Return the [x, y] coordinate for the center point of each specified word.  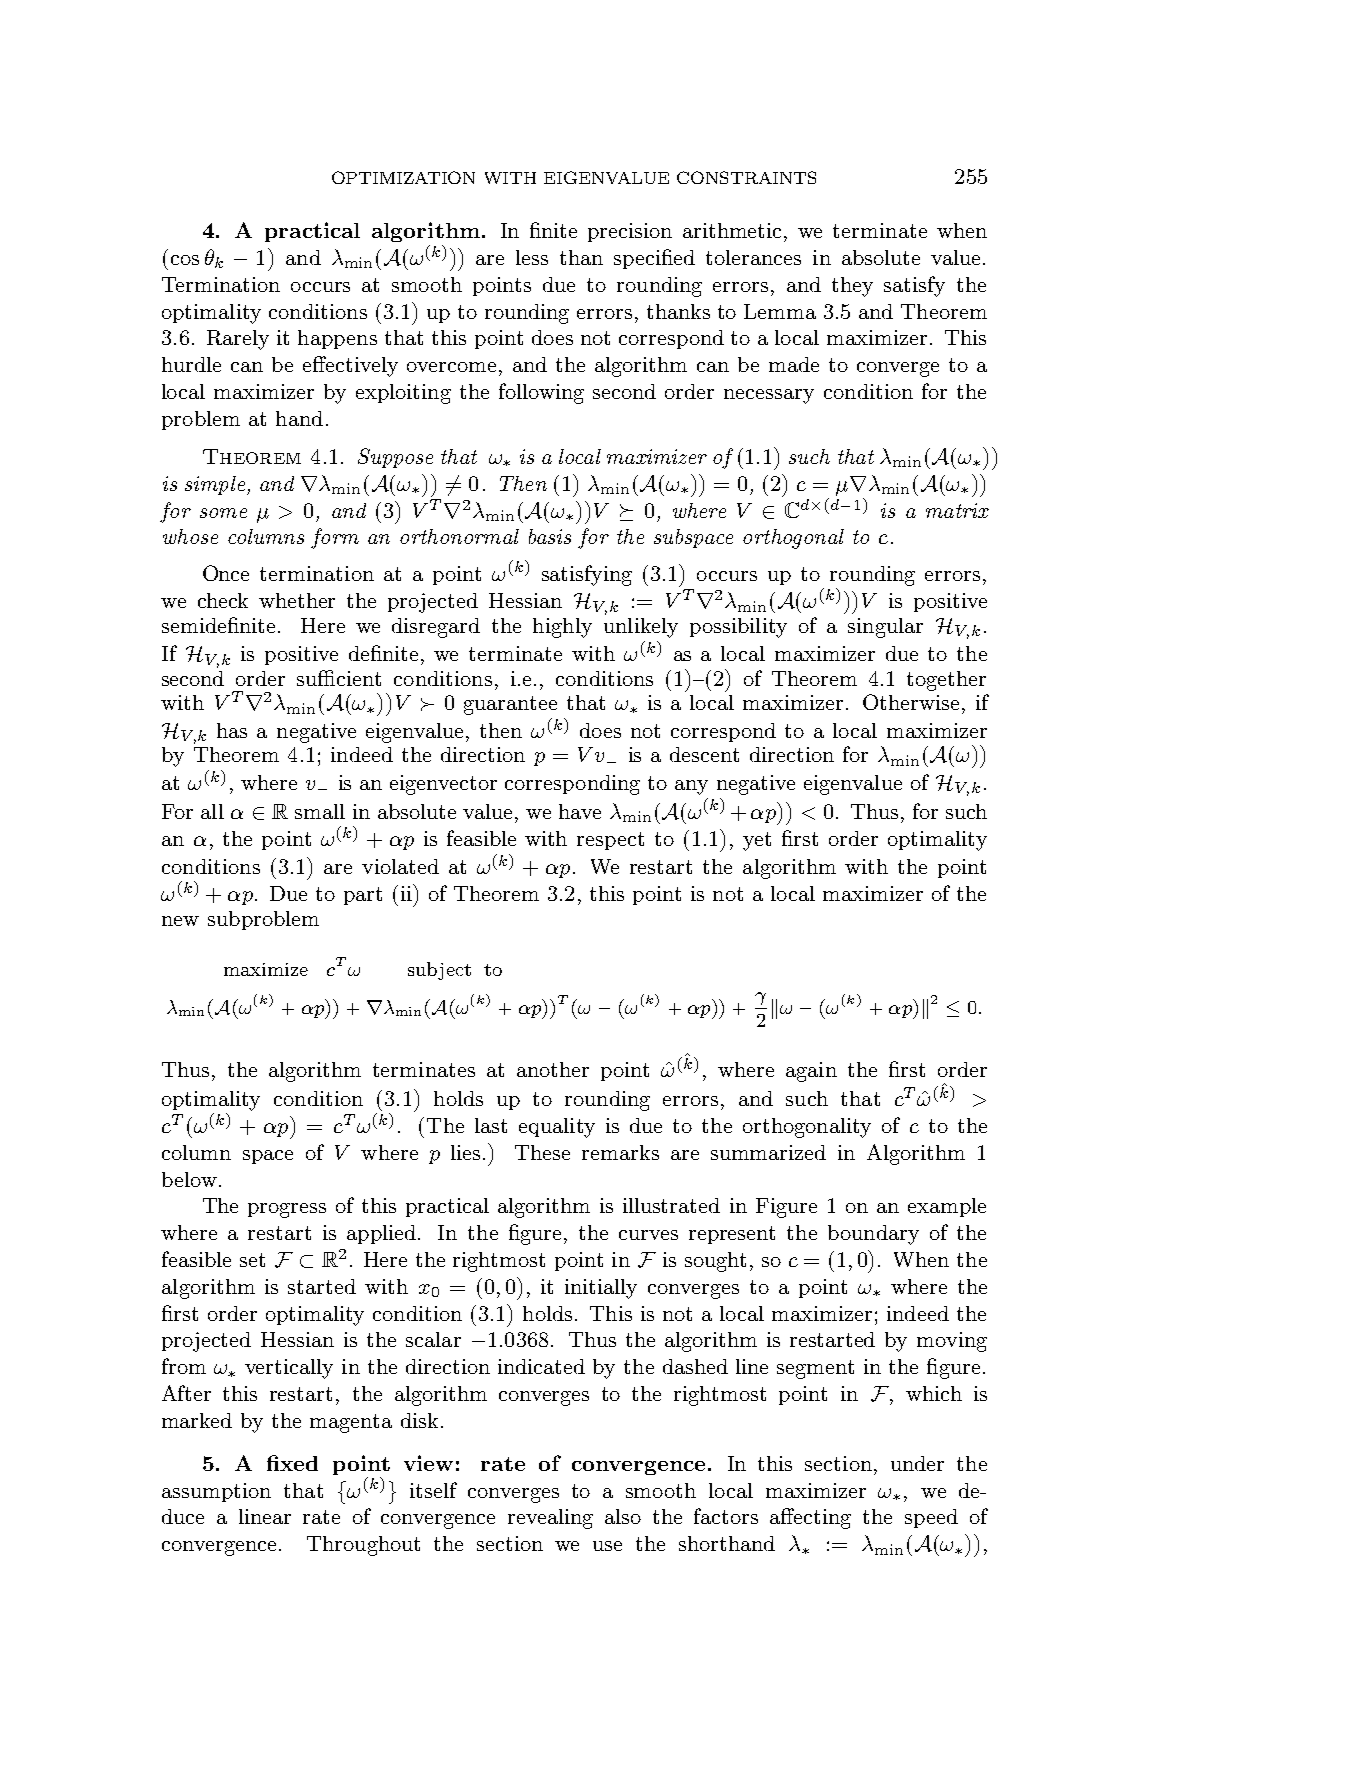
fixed [292, 1463]
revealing [550, 1519]
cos [185, 260]
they [852, 287]
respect [610, 841]
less [532, 257]
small [320, 811]
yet [757, 841]
